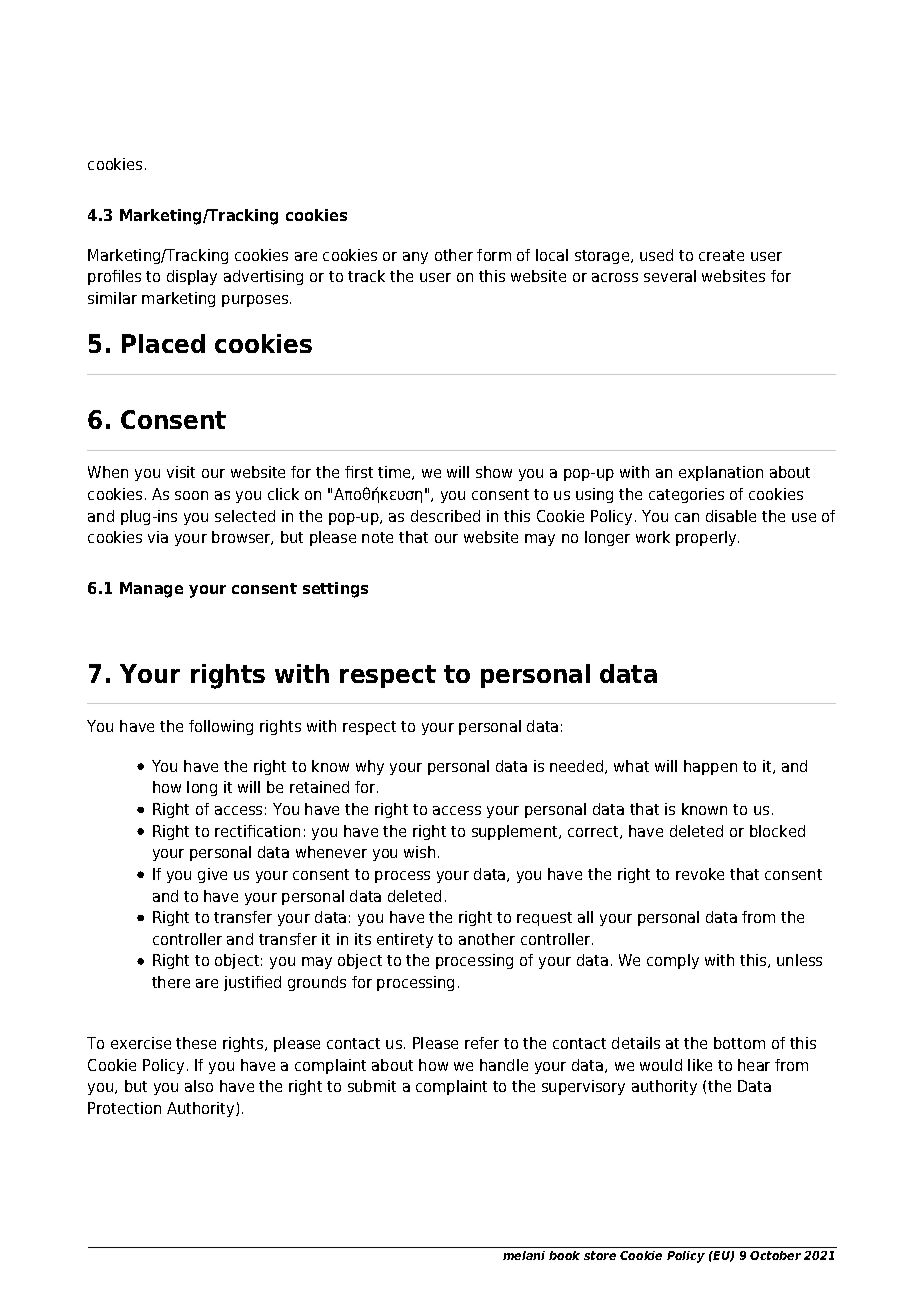  I want to click on show, so click(494, 472).
